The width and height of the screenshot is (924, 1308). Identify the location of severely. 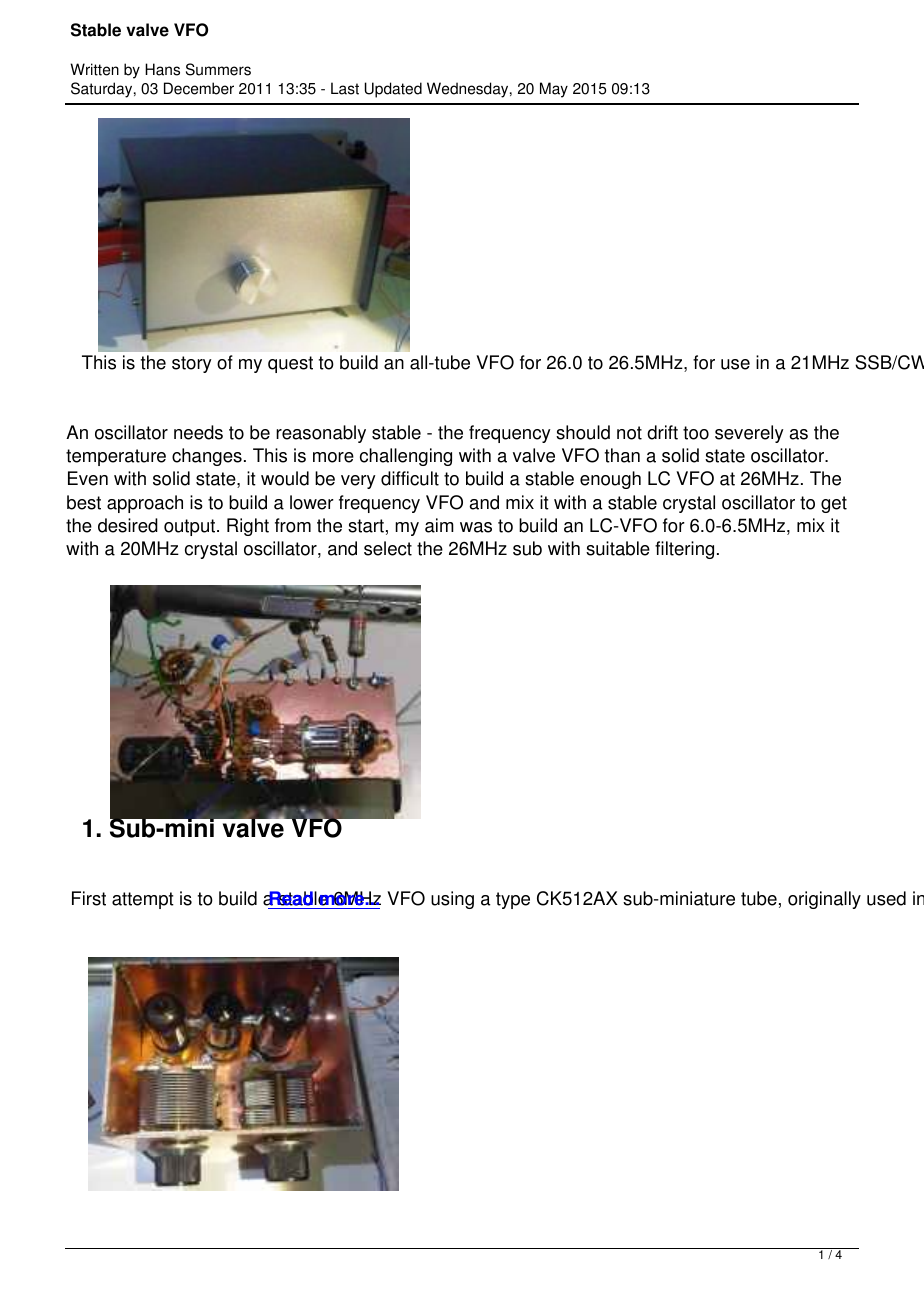
(749, 434).
